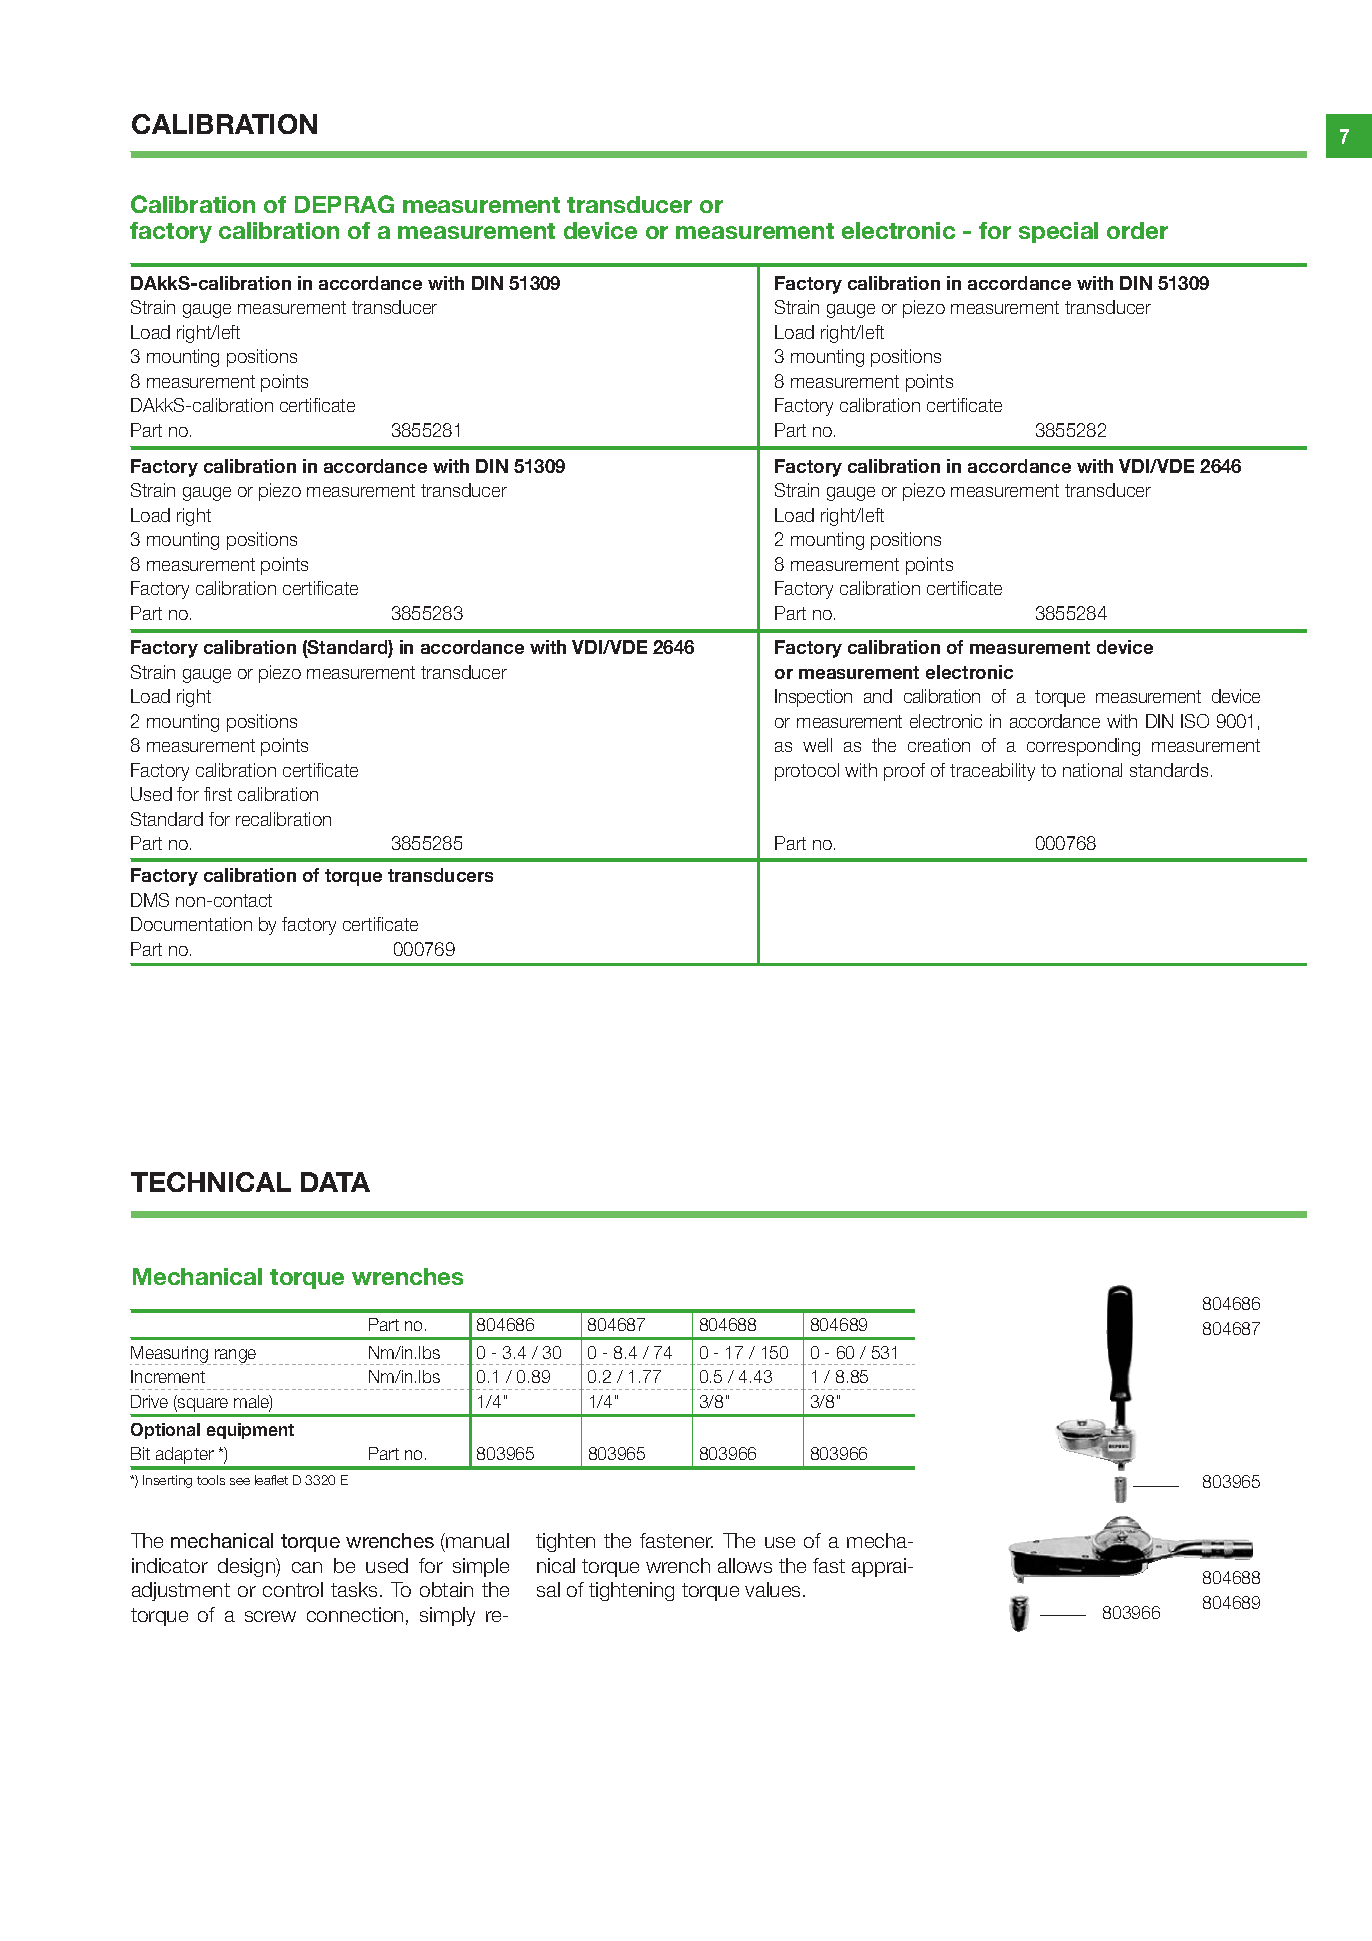 The height and width of the screenshot is (1941, 1372). Describe the element at coordinates (992, 772) in the screenshot. I see `traceability` at that location.
